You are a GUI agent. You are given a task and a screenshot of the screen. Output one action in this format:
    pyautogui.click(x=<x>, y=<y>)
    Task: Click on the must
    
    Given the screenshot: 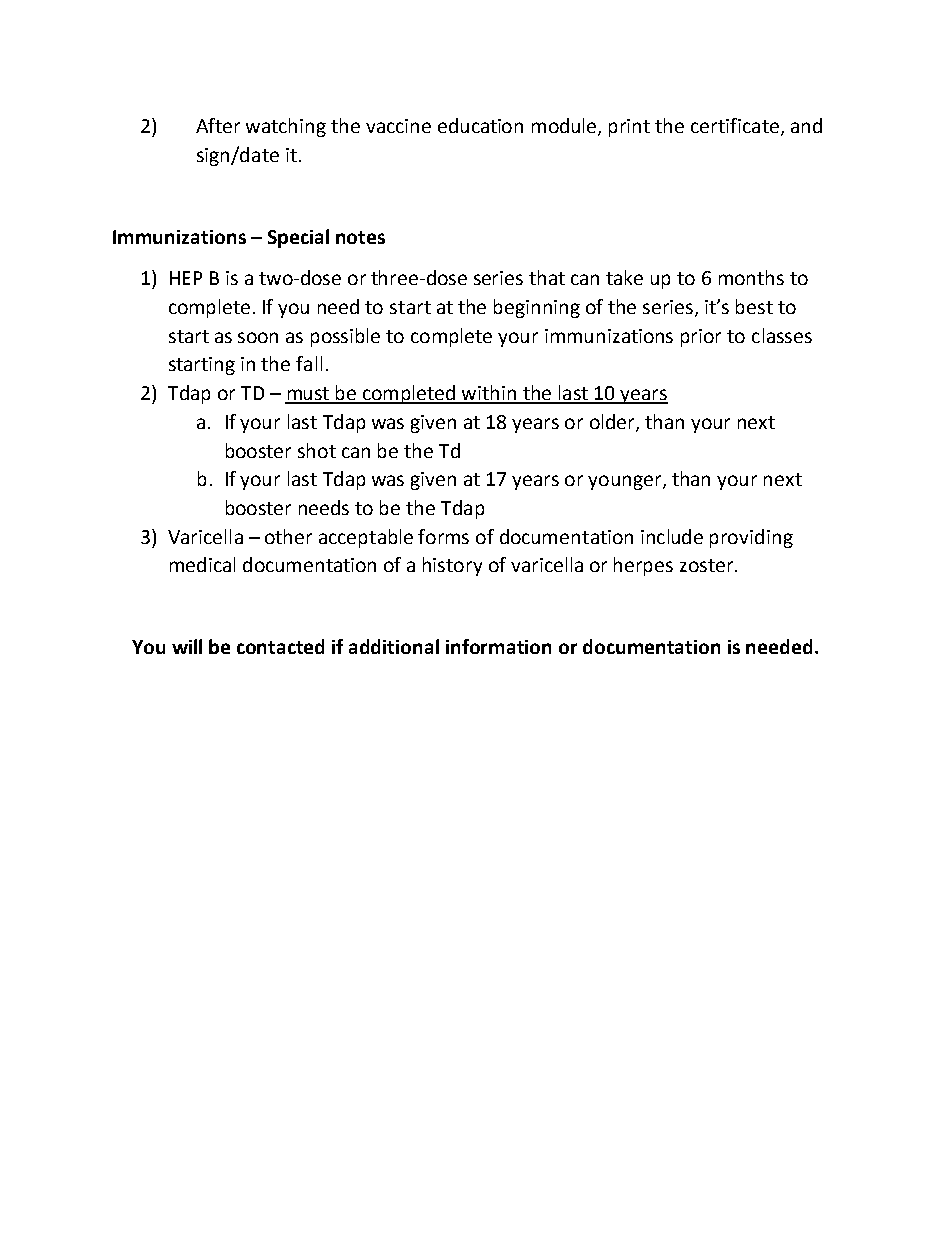 What is the action you would take?
    pyautogui.click(x=308, y=395)
